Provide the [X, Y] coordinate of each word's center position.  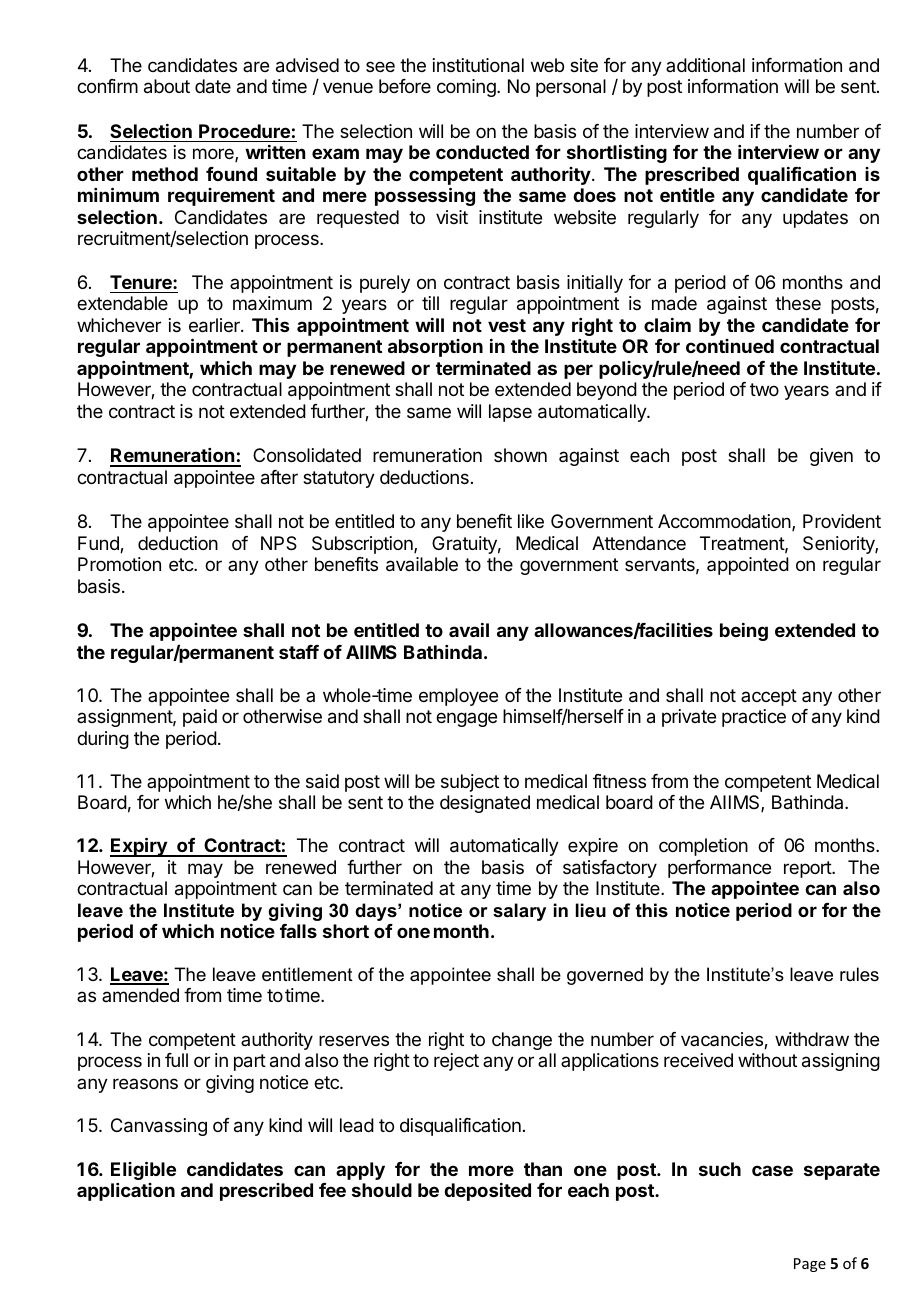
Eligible [143, 1170]
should [382, 1190]
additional [705, 65]
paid [200, 718]
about [167, 86]
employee [458, 697]
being [744, 632]
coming [467, 88]
